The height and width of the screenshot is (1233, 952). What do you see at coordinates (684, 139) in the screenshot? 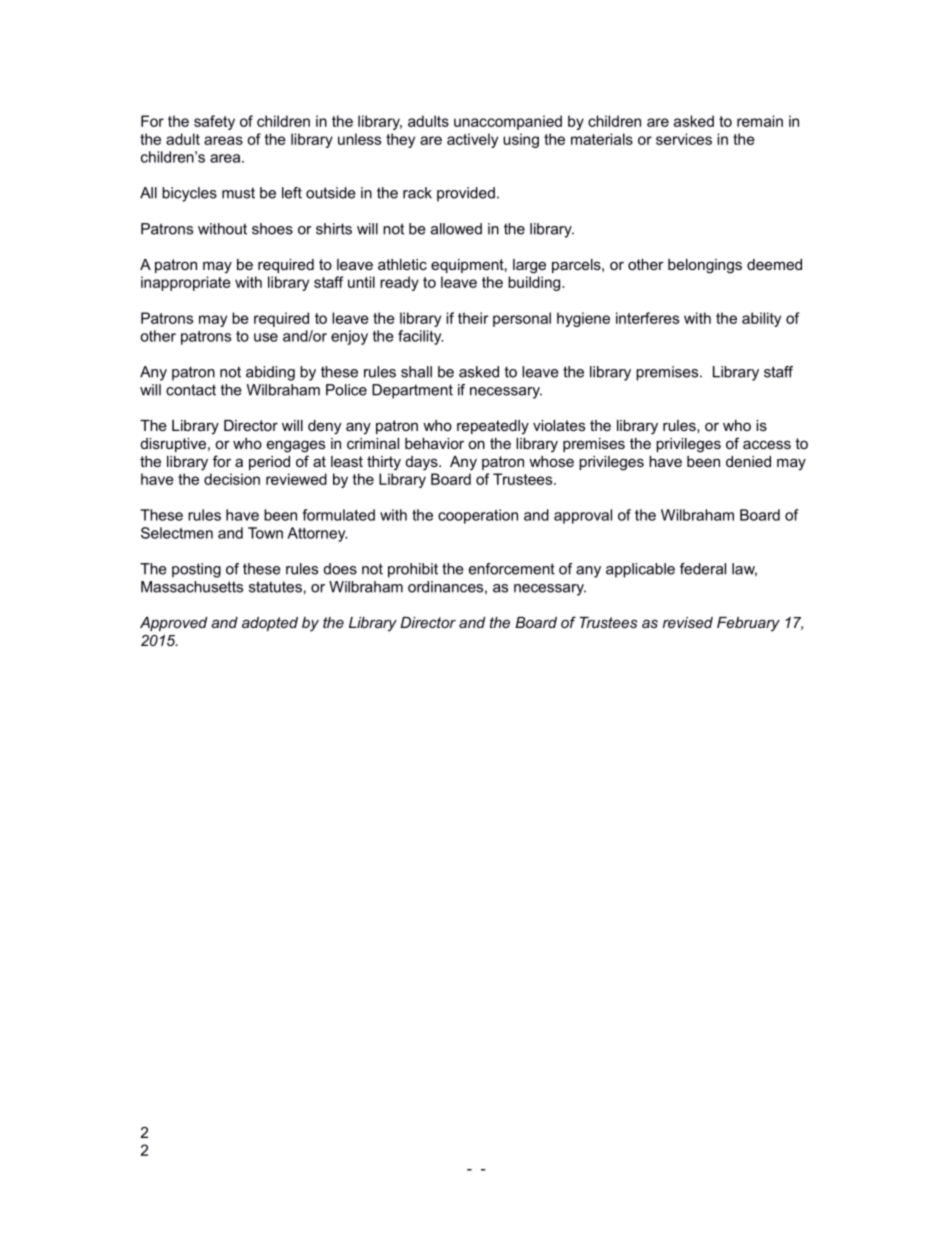
I see `services` at bounding box center [684, 139].
